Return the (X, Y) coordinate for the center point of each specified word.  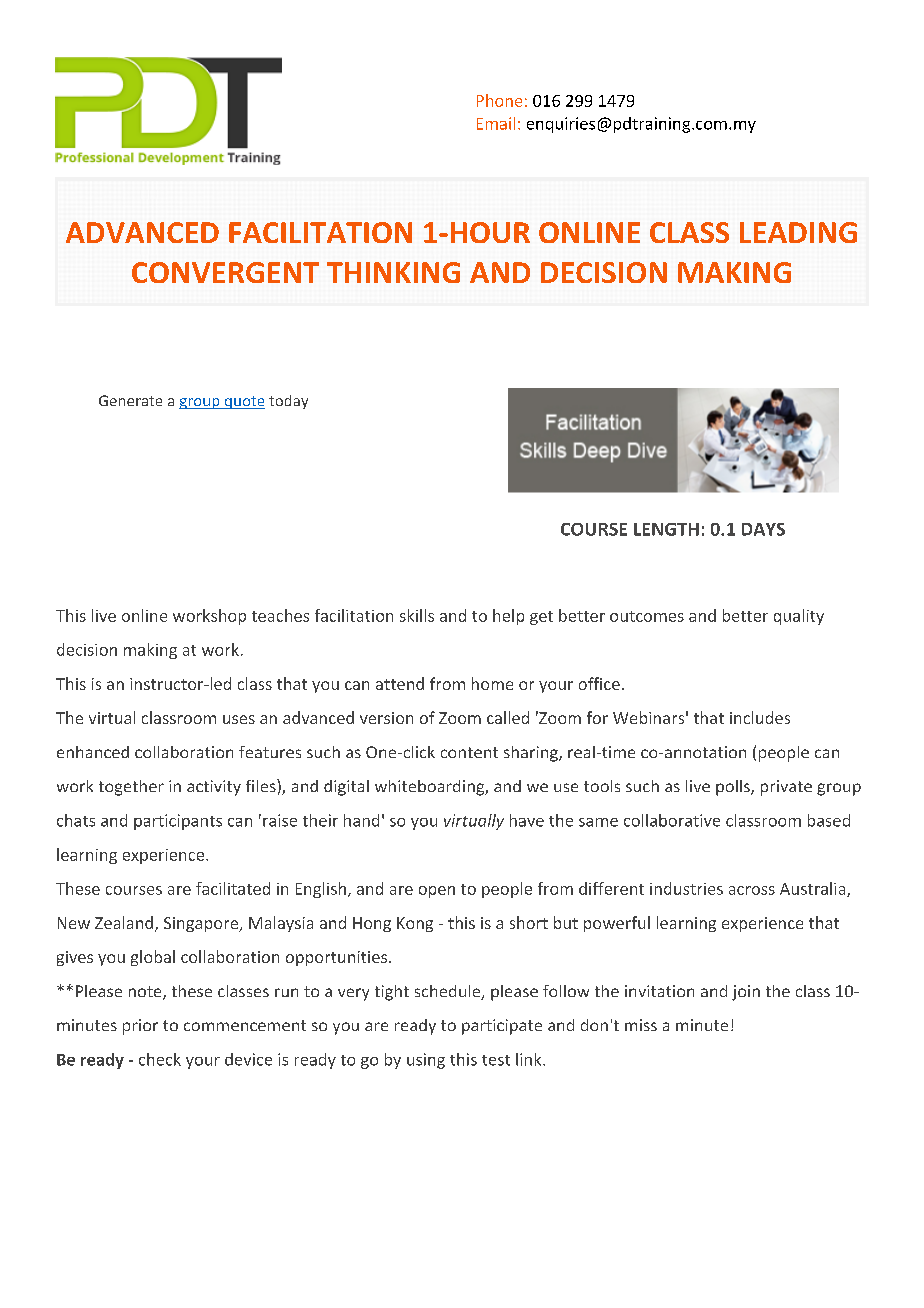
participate (502, 1027)
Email (496, 123)
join (746, 993)
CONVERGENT (225, 272)
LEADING (798, 232)
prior (140, 1027)
